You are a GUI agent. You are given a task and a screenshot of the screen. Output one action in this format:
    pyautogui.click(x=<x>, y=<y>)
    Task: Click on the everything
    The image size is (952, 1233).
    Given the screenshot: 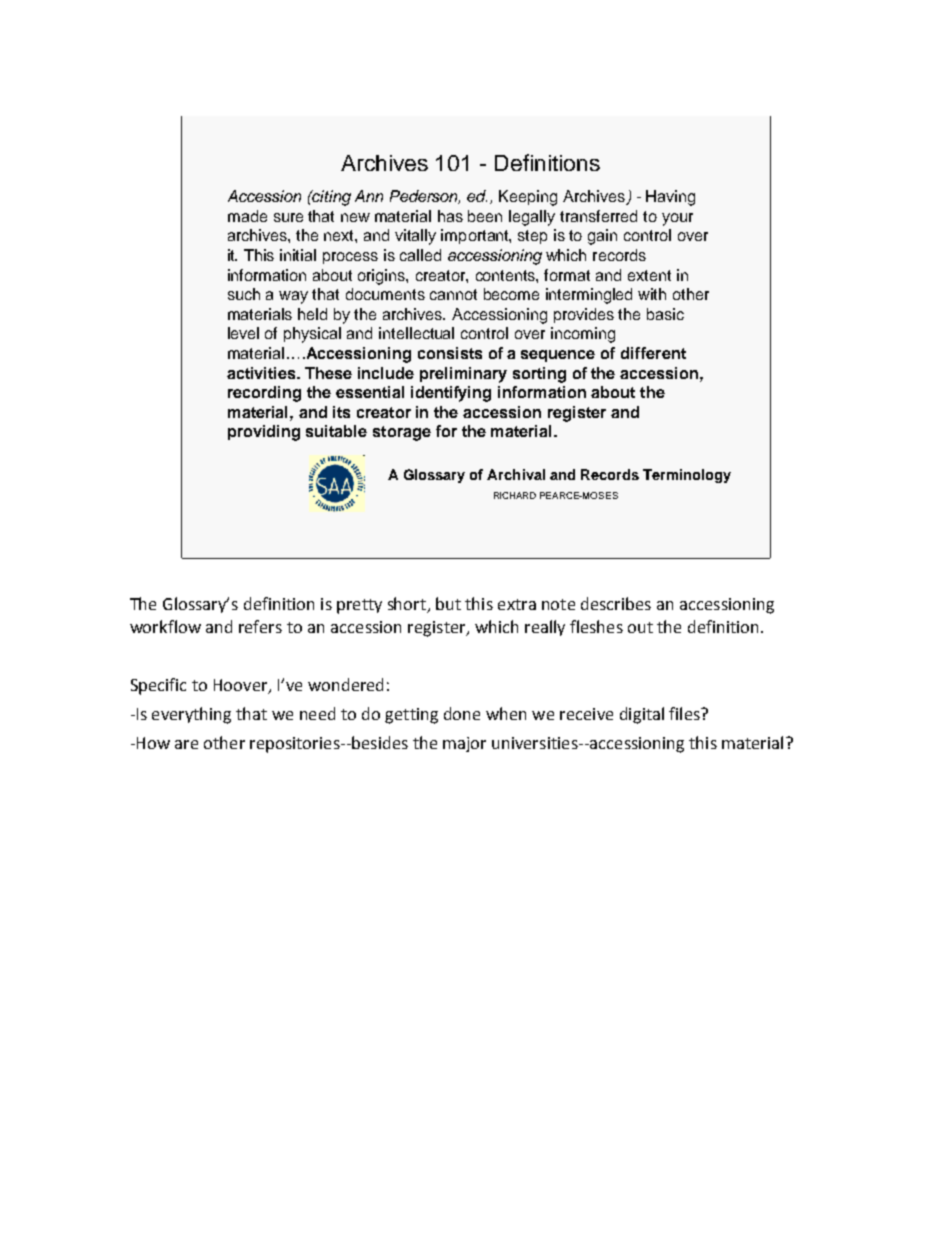 What is the action you would take?
    pyautogui.click(x=191, y=715)
